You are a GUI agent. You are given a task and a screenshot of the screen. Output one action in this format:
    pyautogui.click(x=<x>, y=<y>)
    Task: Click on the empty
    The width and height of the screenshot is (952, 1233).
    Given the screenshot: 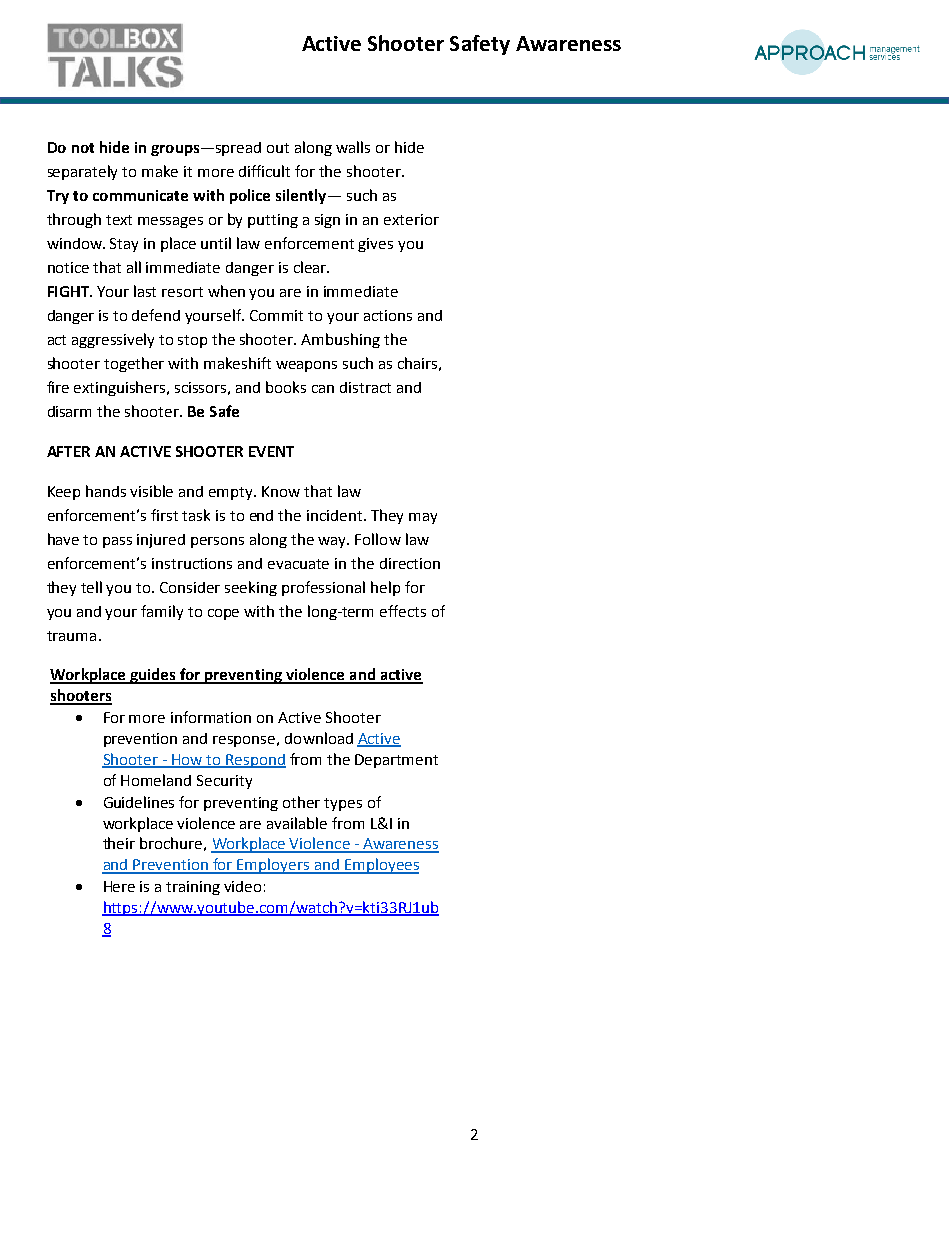 What is the action you would take?
    pyautogui.click(x=232, y=493)
